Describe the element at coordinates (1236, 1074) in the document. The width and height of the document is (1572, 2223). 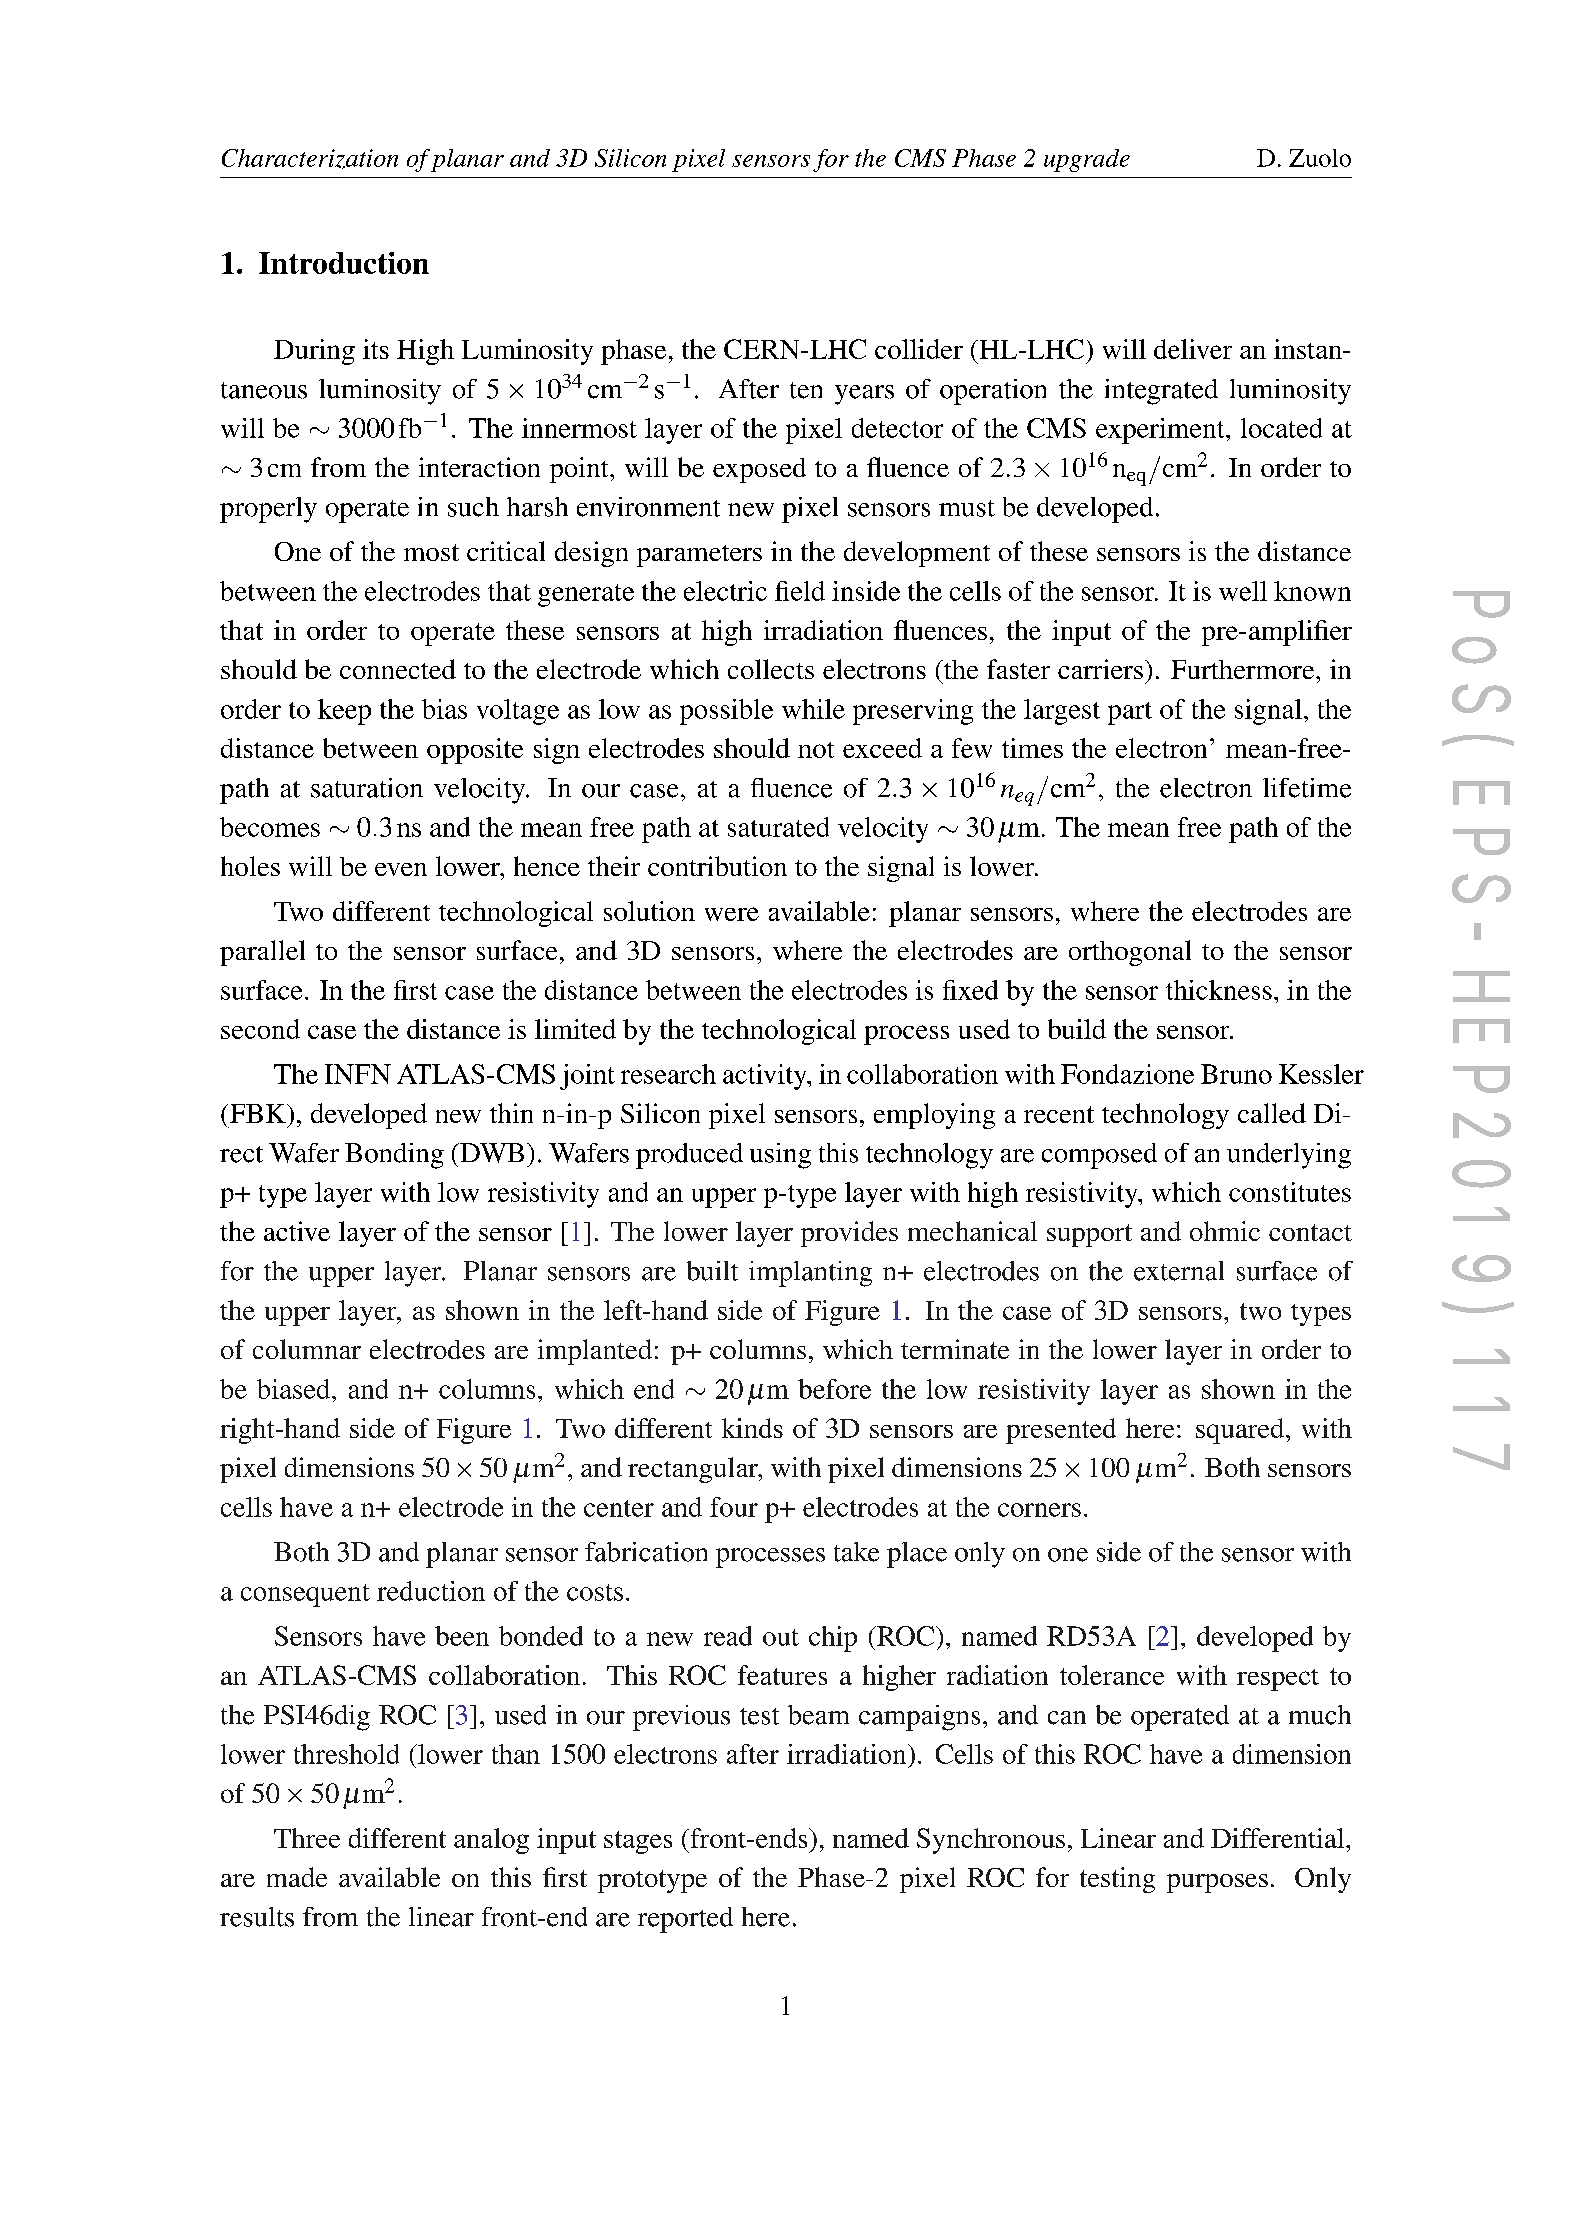
I see `Bruno` at that location.
